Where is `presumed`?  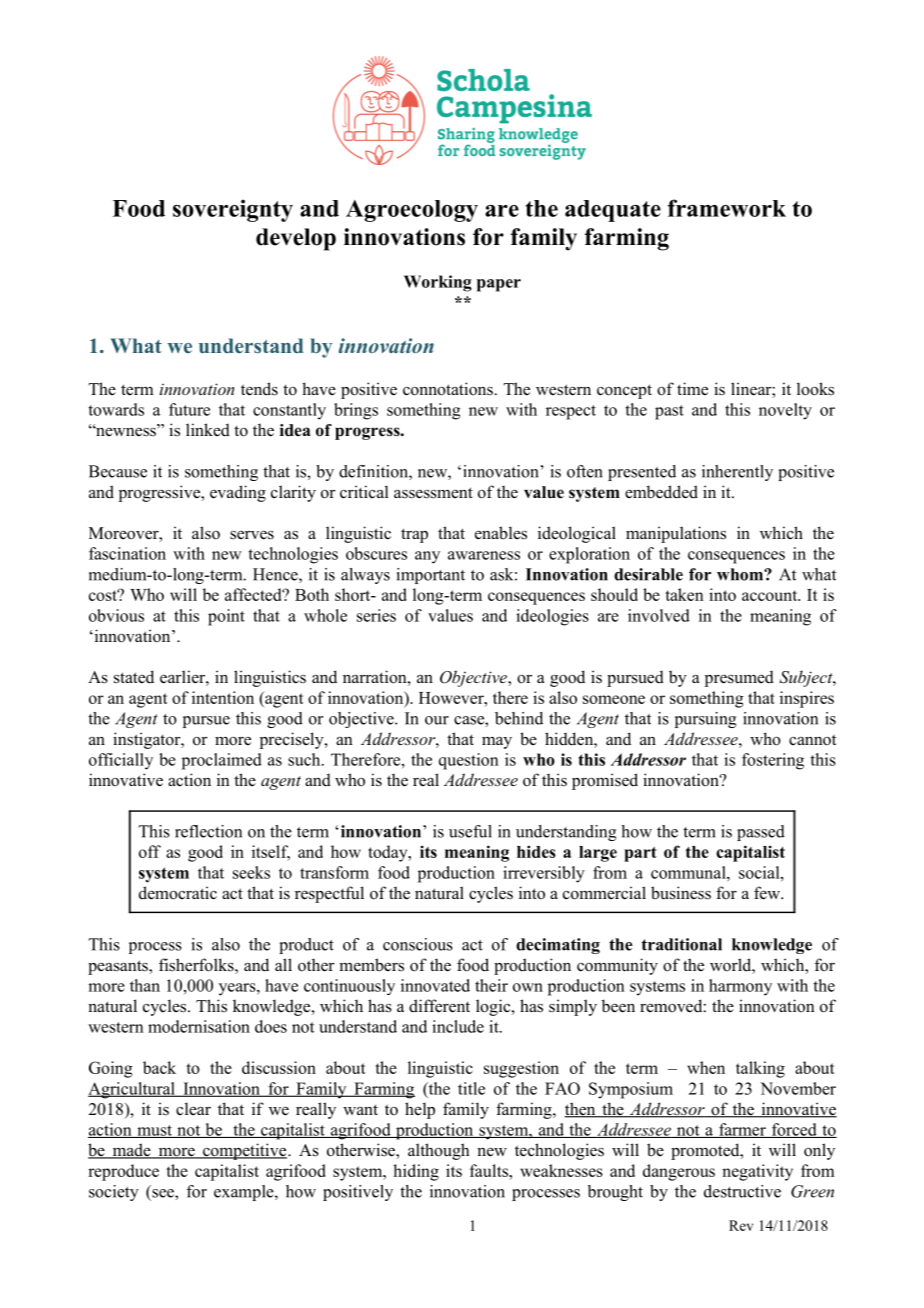
presumed is located at coordinates (739, 678).
